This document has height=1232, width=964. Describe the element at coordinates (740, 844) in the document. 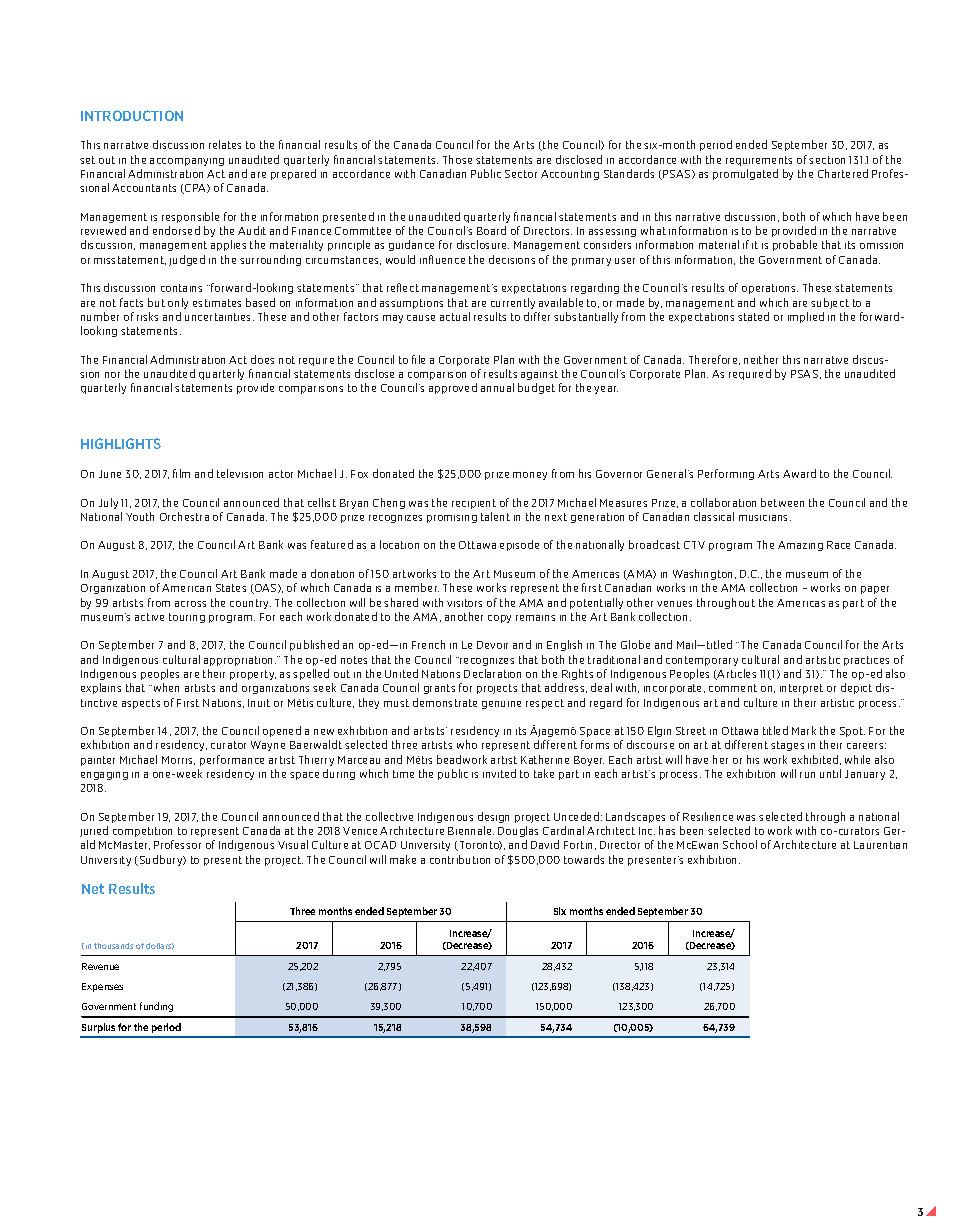

I see `School` at that location.
